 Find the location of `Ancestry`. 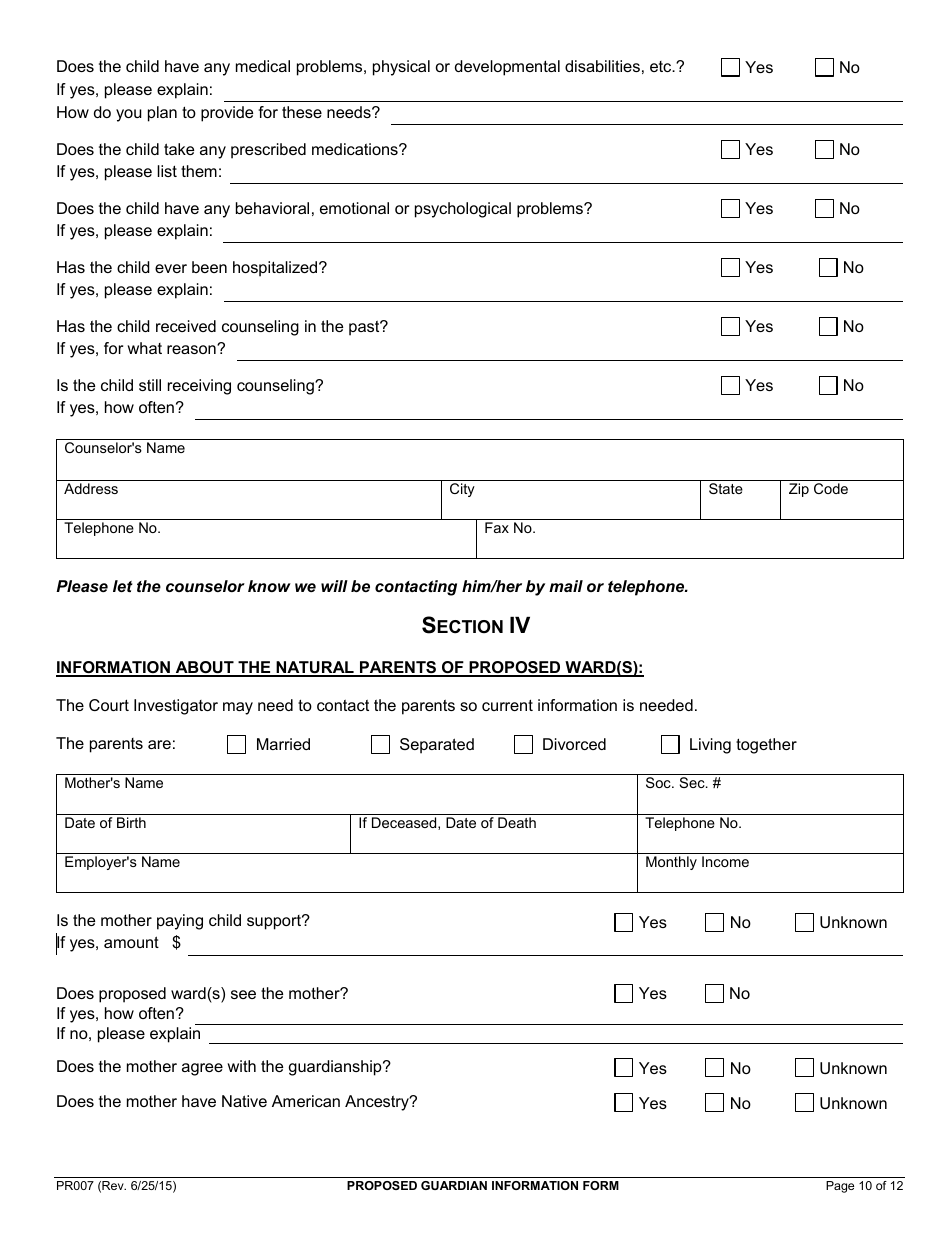

Ancestry is located at coordinates (378, 1103).
